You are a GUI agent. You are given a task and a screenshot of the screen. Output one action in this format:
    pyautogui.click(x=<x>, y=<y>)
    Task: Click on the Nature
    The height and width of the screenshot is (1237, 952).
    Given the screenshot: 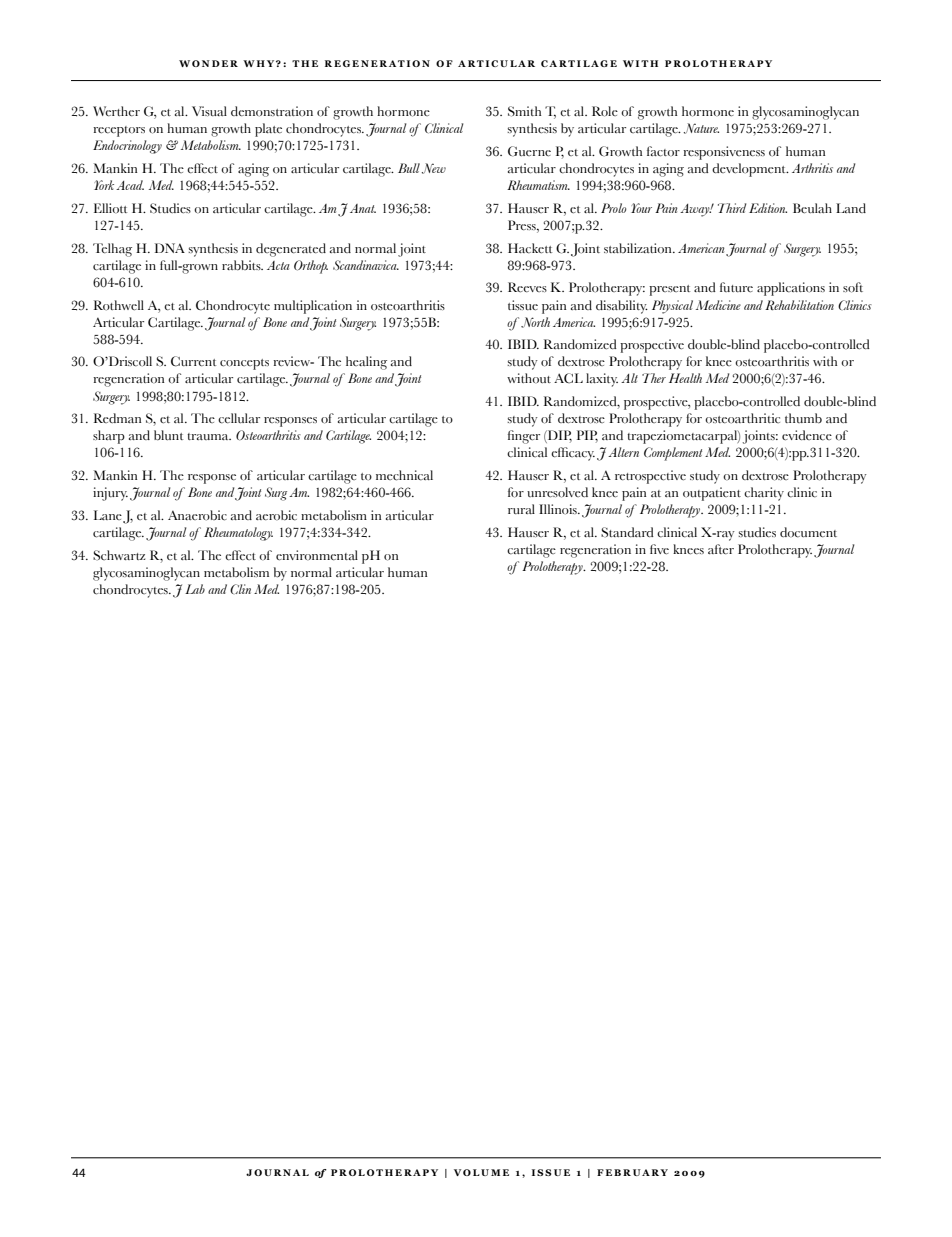 What is the action you would take?
    pyautogui.click(x=701, y=128)
